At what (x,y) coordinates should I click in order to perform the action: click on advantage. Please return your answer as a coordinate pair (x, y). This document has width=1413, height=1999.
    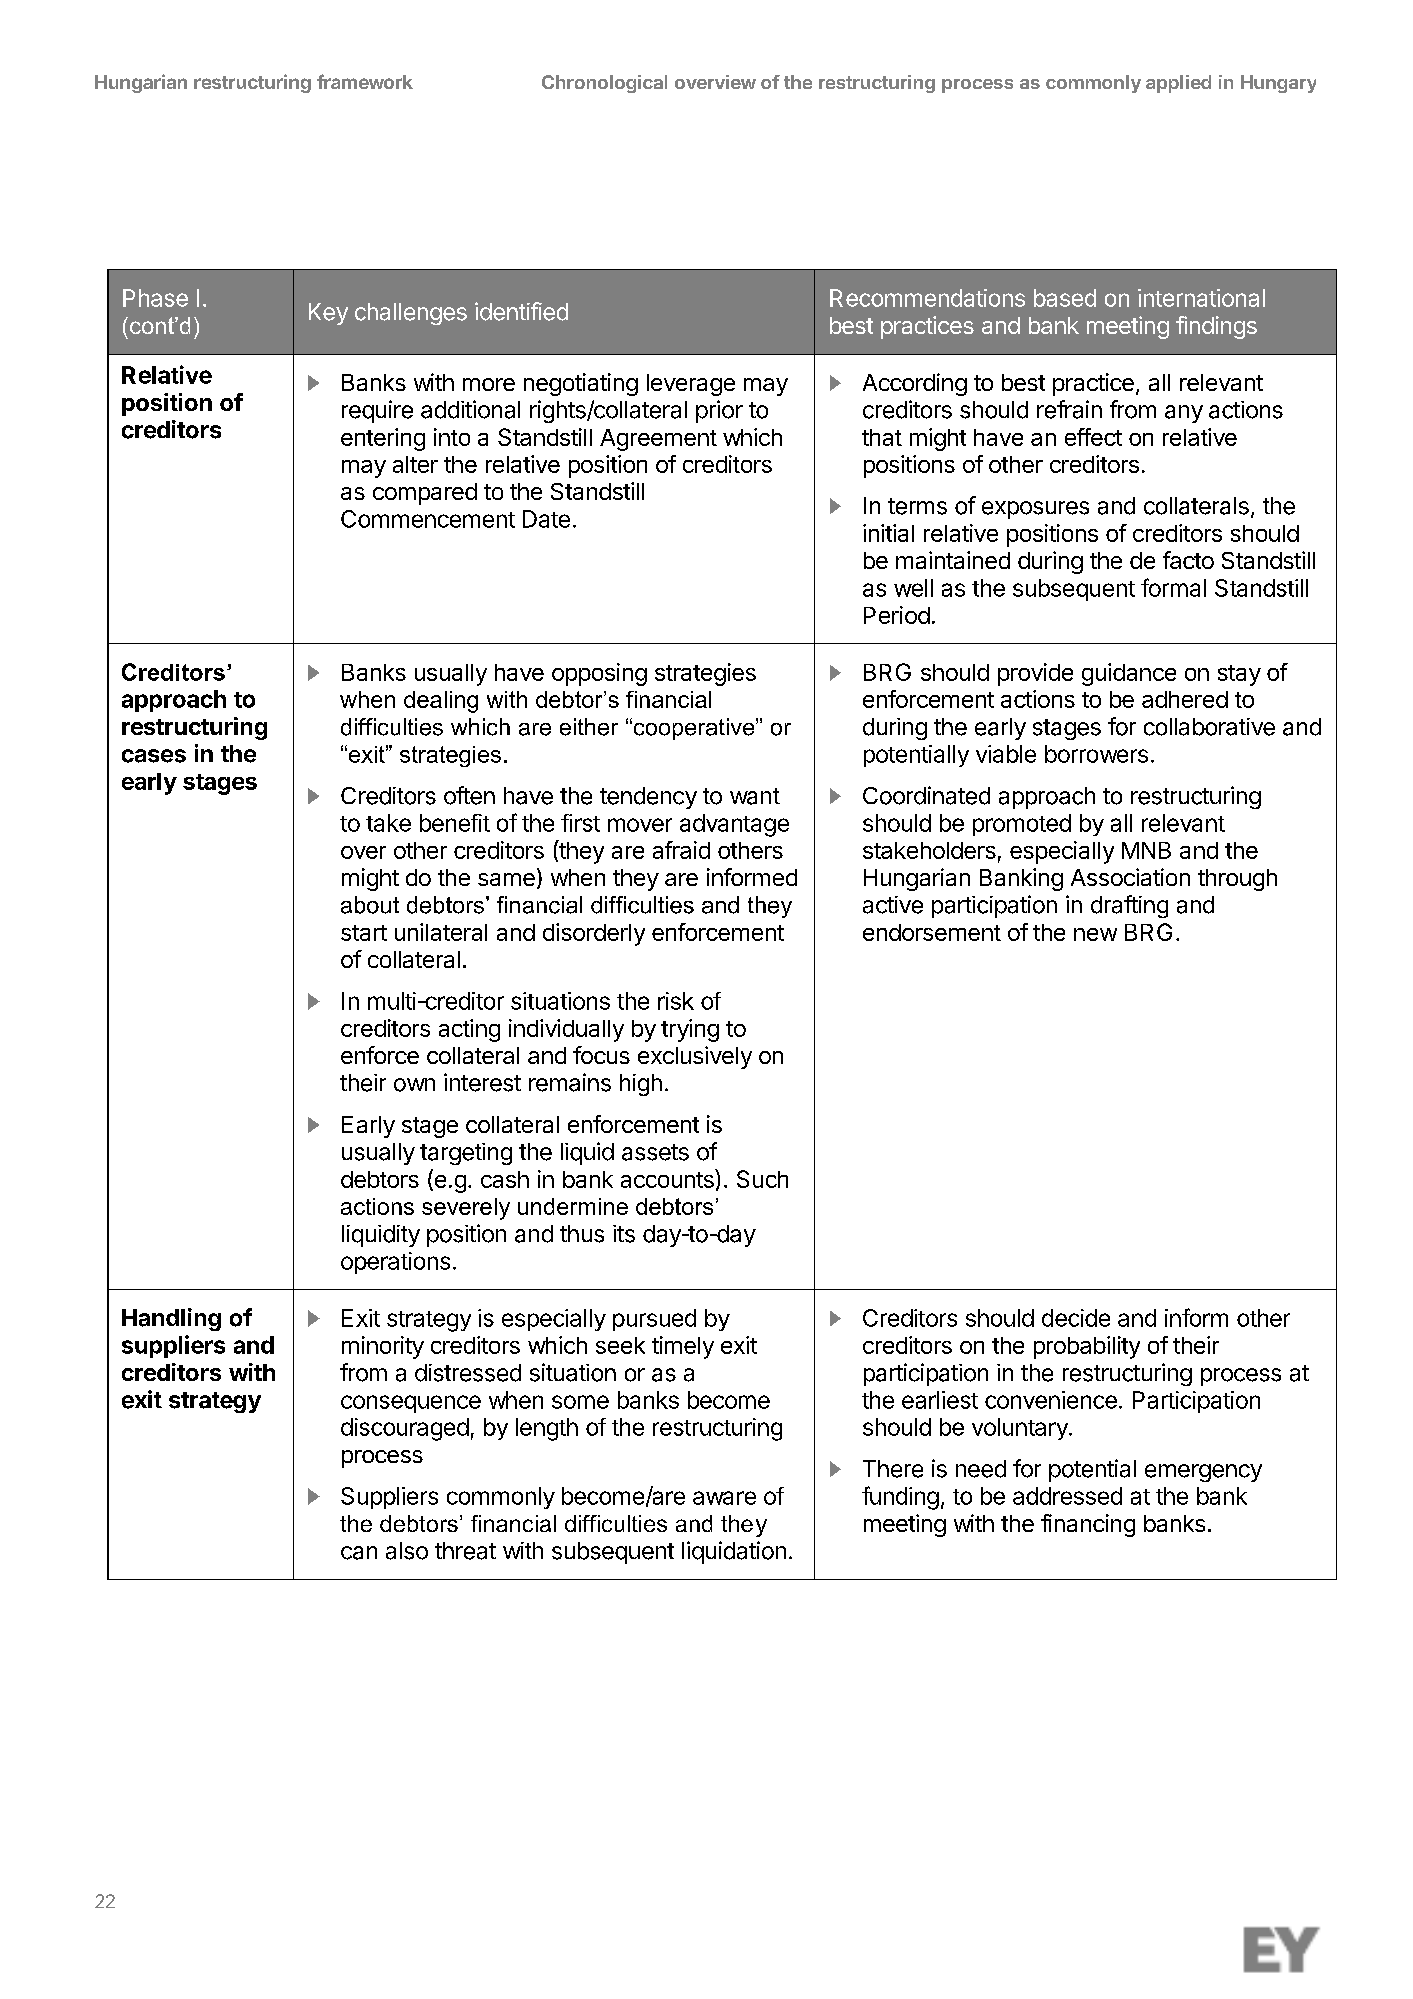
    Looking at the image, I should click on (734, 825).
